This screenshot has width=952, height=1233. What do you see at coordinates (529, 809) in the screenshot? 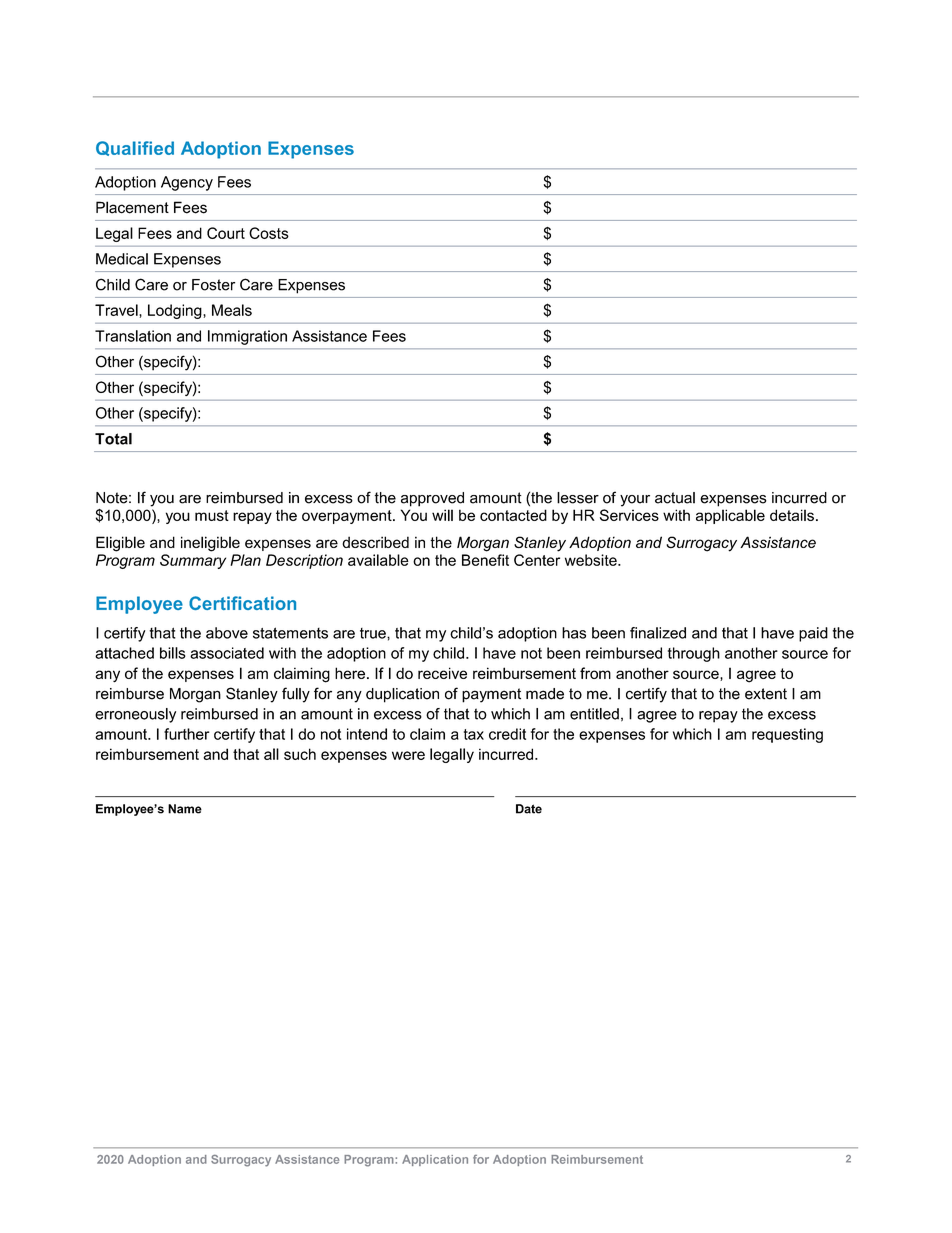
I see `Date` at bounding box center [529, 809].
